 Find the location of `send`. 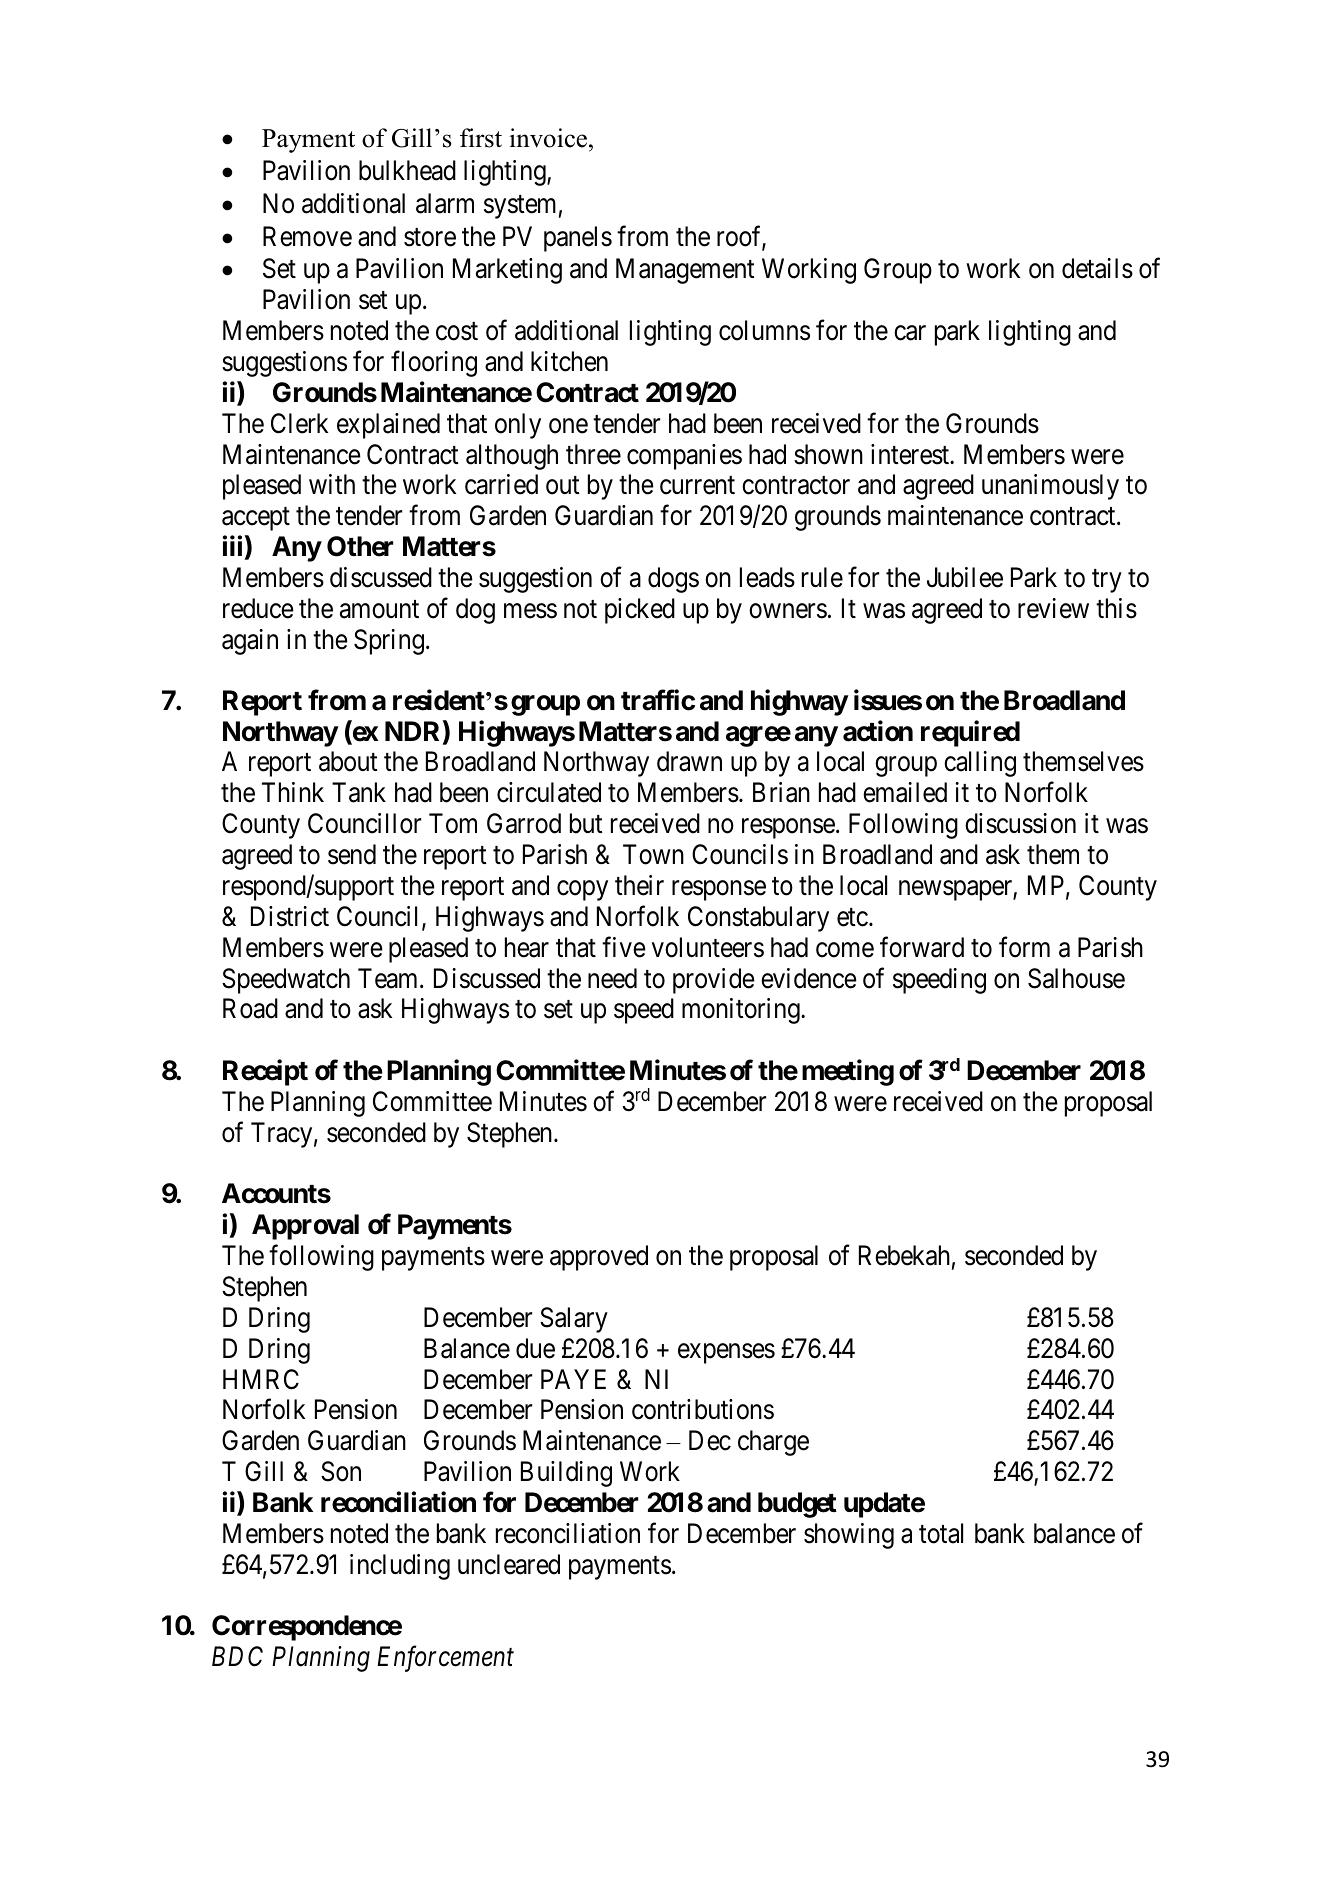

send is located at coordinates (352, 854).
